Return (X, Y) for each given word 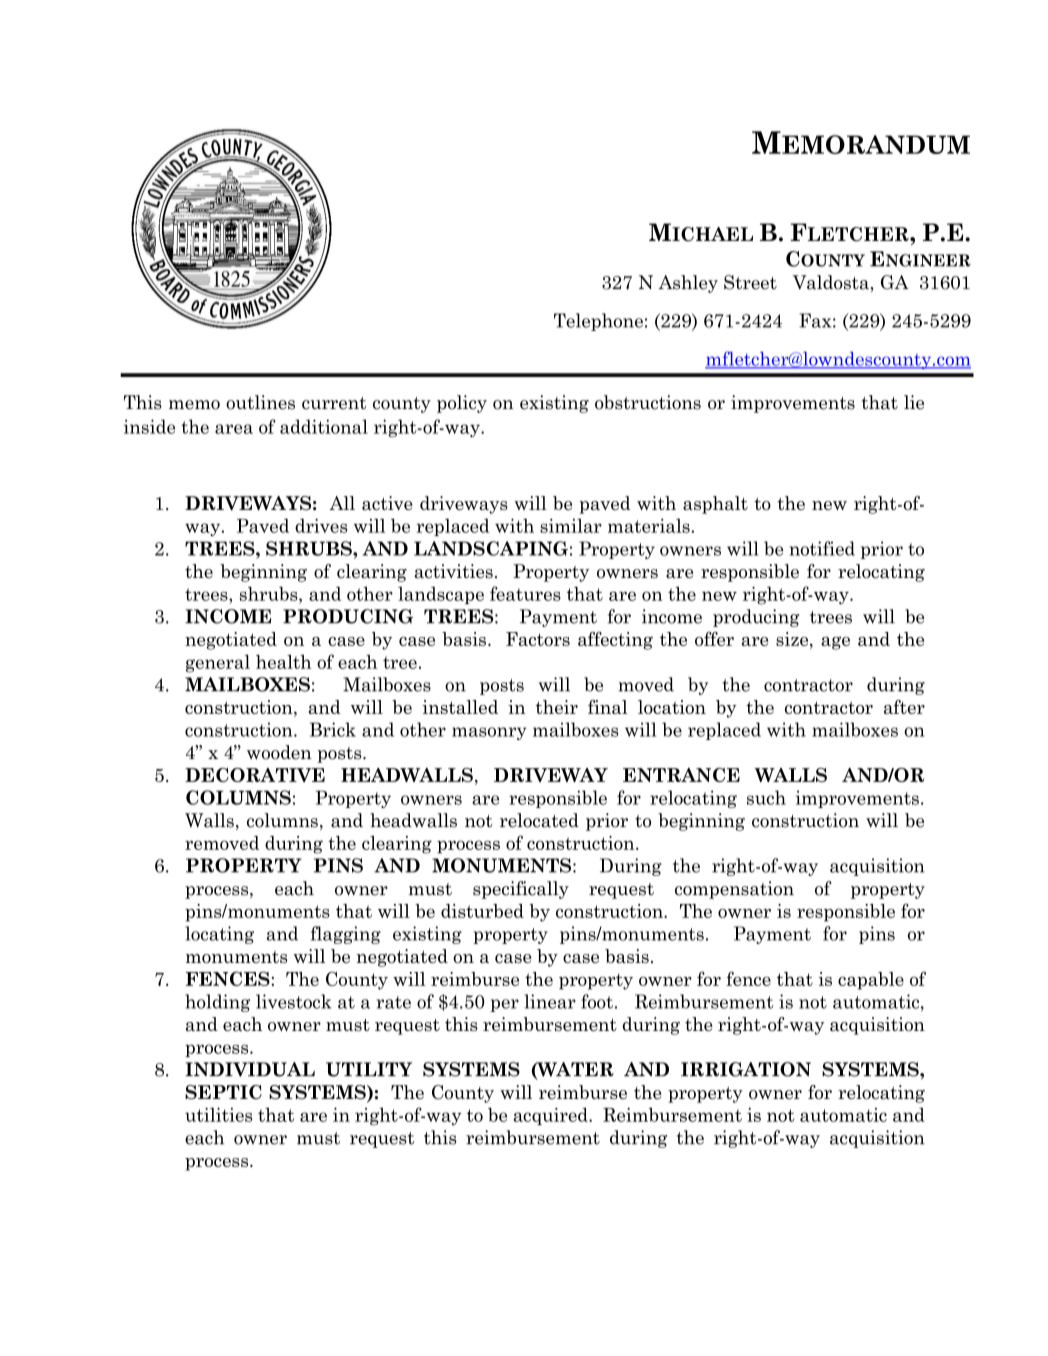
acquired (551, 1116)
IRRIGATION (746, 1069)
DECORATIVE (255, 775)
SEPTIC (223, 1092)
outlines (260, 402)
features (525, 593)
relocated (539, 820)
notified (822, 548)
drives (321, 525)
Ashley (688, 284)
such (766, 797)
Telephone (598, 322)
